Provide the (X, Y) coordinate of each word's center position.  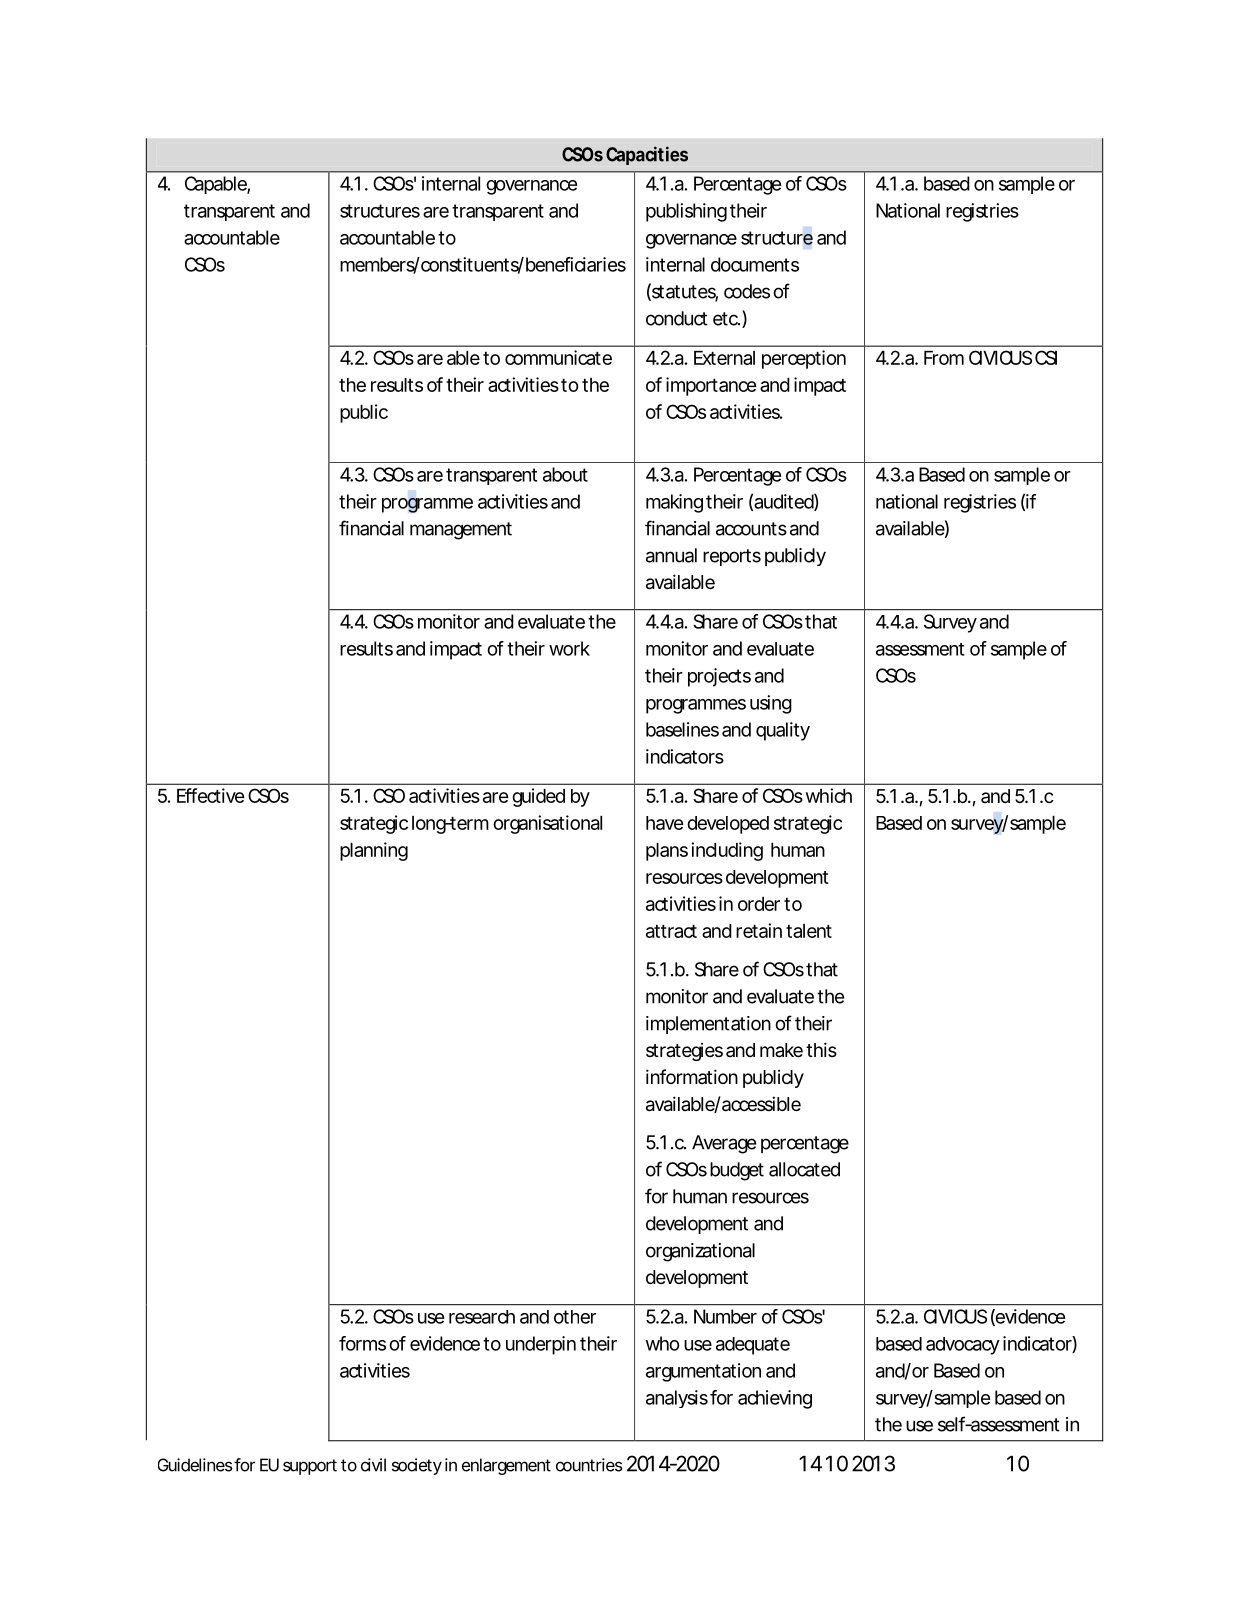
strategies (684, 1051)
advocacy (963, 1346)
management (461, 531)
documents (755, 264)
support (310, 1467)
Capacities (647, 155)
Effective (210, 795)
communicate (558, 357)
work (569, 648)
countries (589, 1465)
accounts (751, 529)
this (821, 1049)
